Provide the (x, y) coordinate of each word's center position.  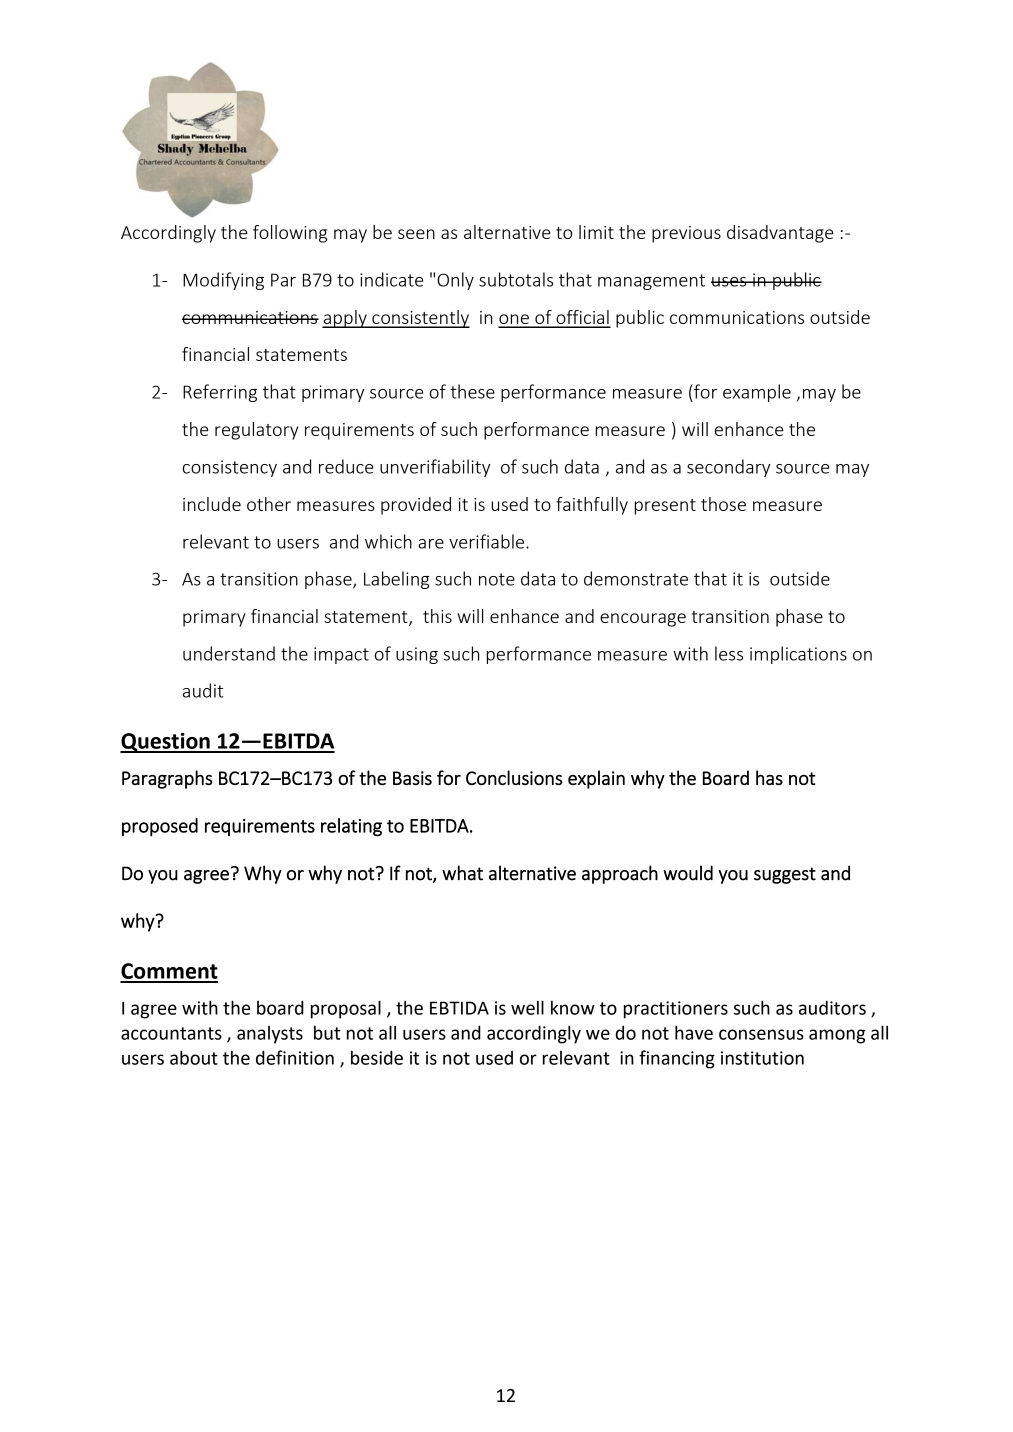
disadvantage (780, 234)
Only (455, 281)
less (729, 653)
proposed (160, 827)
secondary (728, 468)
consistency (230, 468)
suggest (785, 875)
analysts (270, 1035)
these (472, 391)
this (437, 616)
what (462, 873)
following (290, 234)
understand (229, 653)
